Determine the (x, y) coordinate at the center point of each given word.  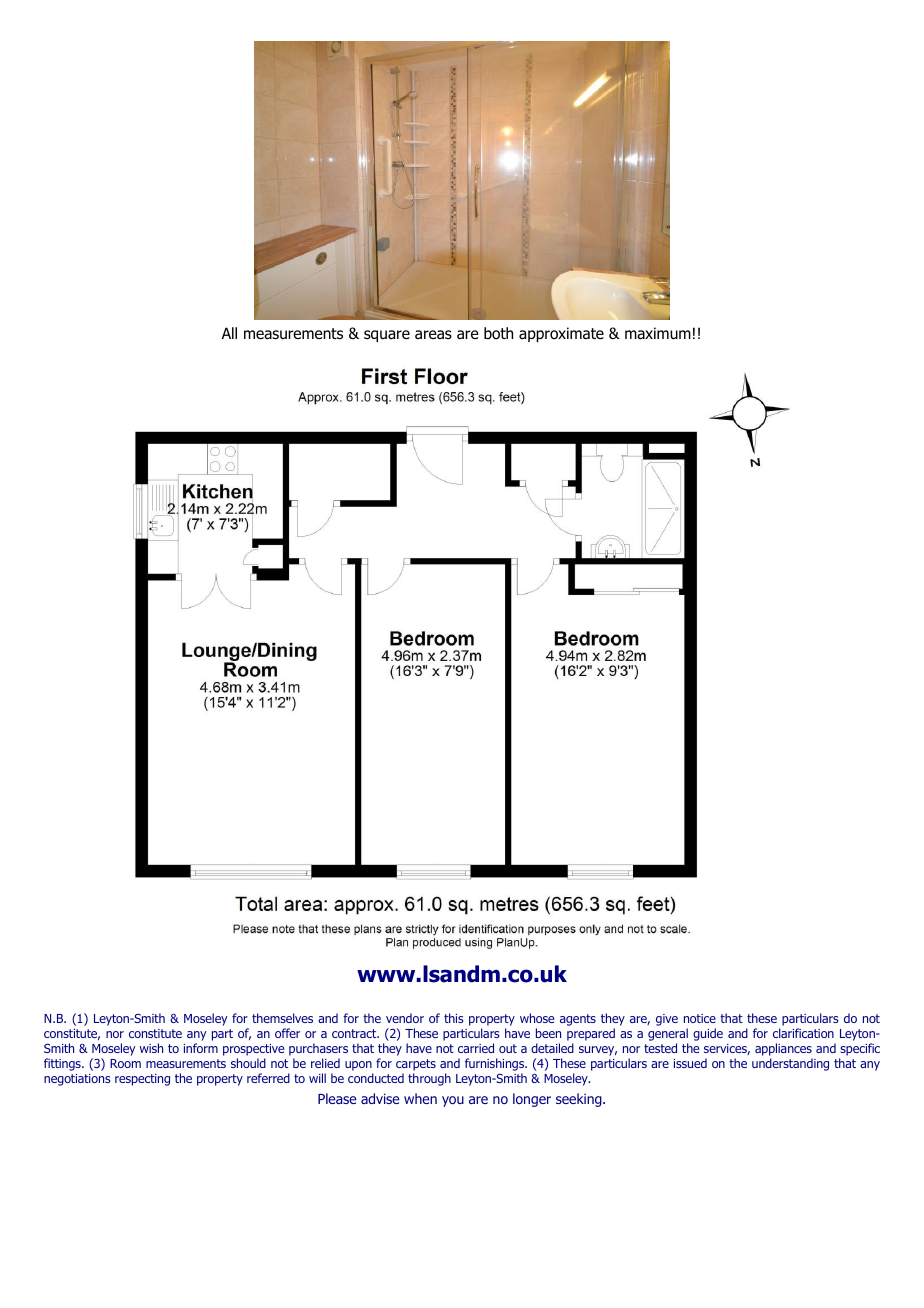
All (229, 333)
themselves (282, 1018)
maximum (658, 333)
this (454, 1018)
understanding (790, 1064)
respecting (142, 1080)
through (429, 1079)
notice (700, 1018)
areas (433, 334)
